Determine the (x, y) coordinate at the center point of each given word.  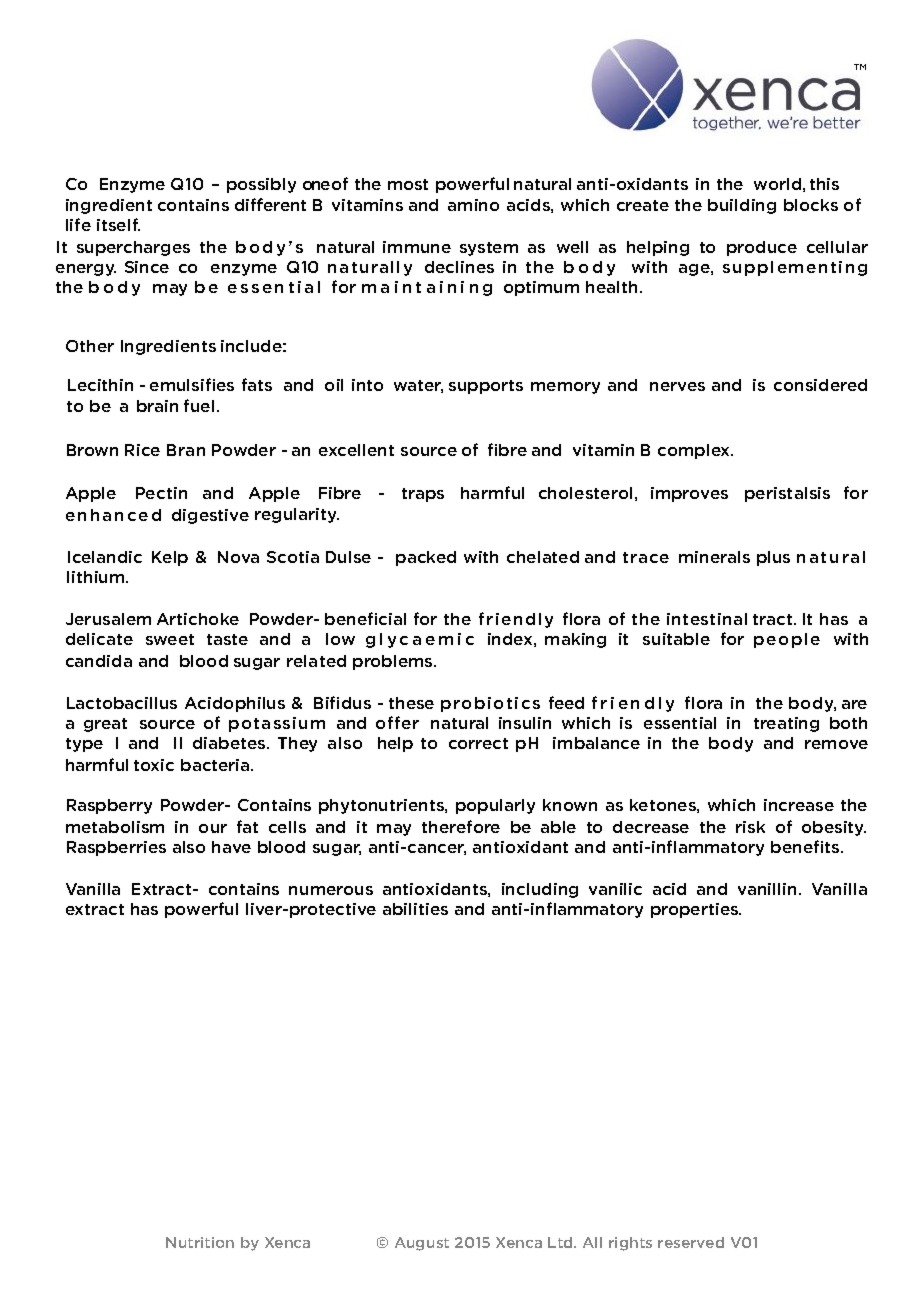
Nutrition (200, 1242)
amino (473, 205)
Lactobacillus (122, 703)
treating (786, 724)
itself (118, 224)
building (742, 206)
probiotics (490, 704)
